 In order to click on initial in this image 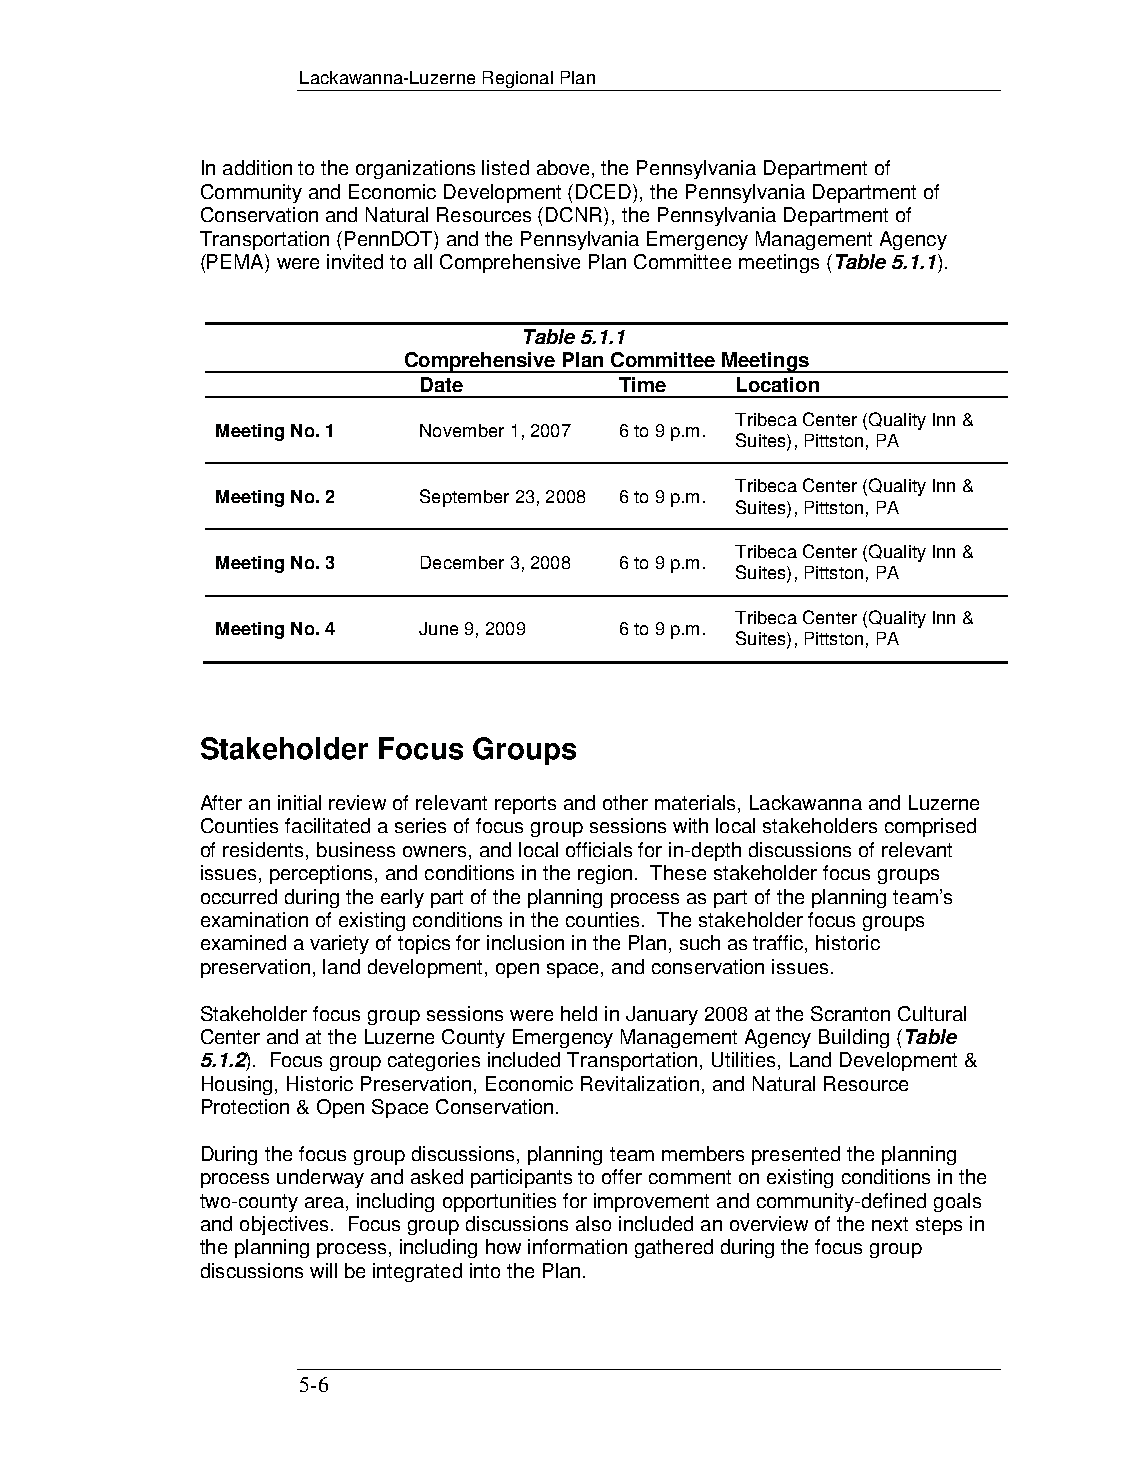, I will do `click(299, 802)`.
